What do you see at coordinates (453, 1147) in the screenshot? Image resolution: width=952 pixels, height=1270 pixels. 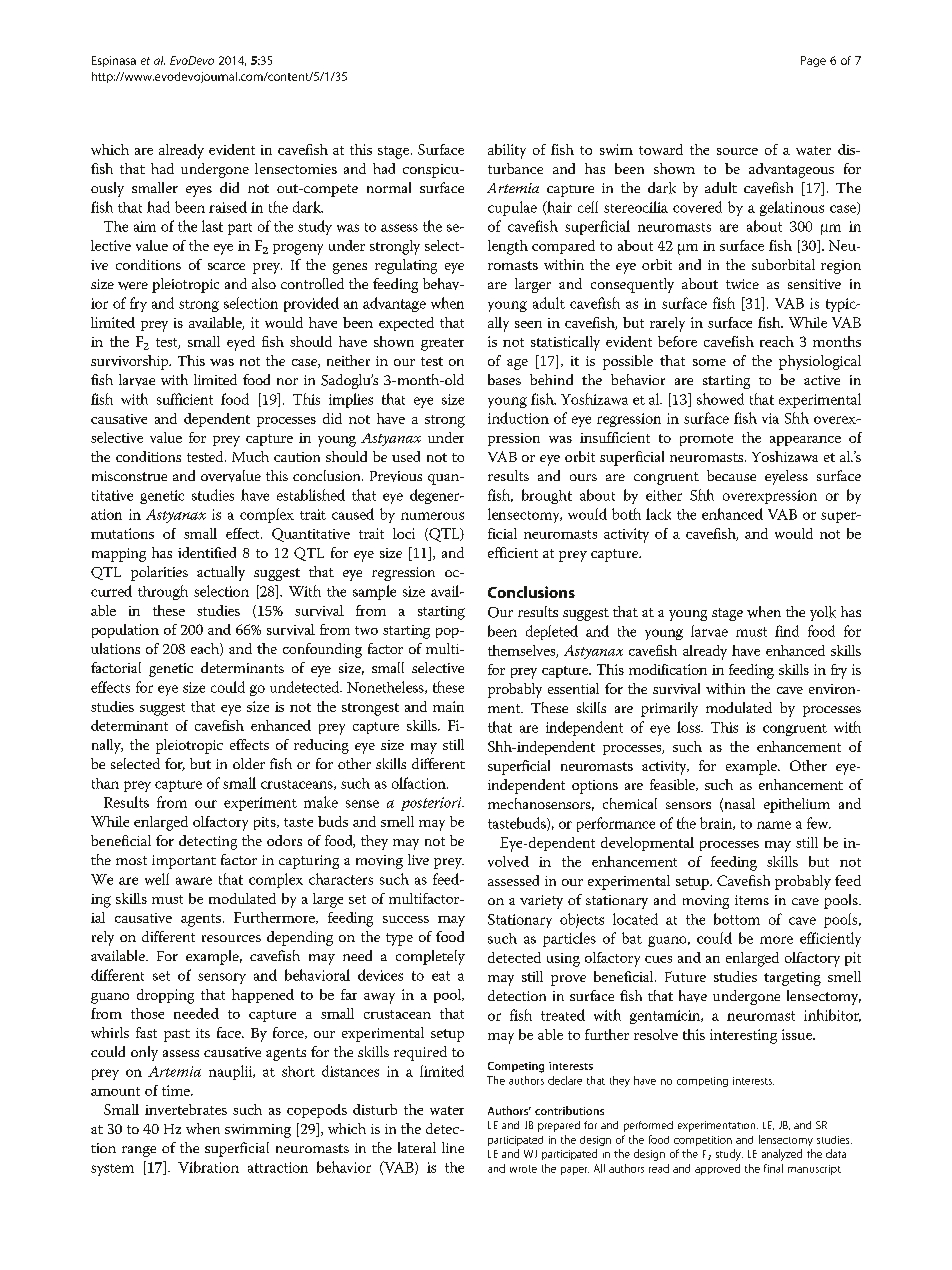 I see `line` at bounding box center [453, 1147].
